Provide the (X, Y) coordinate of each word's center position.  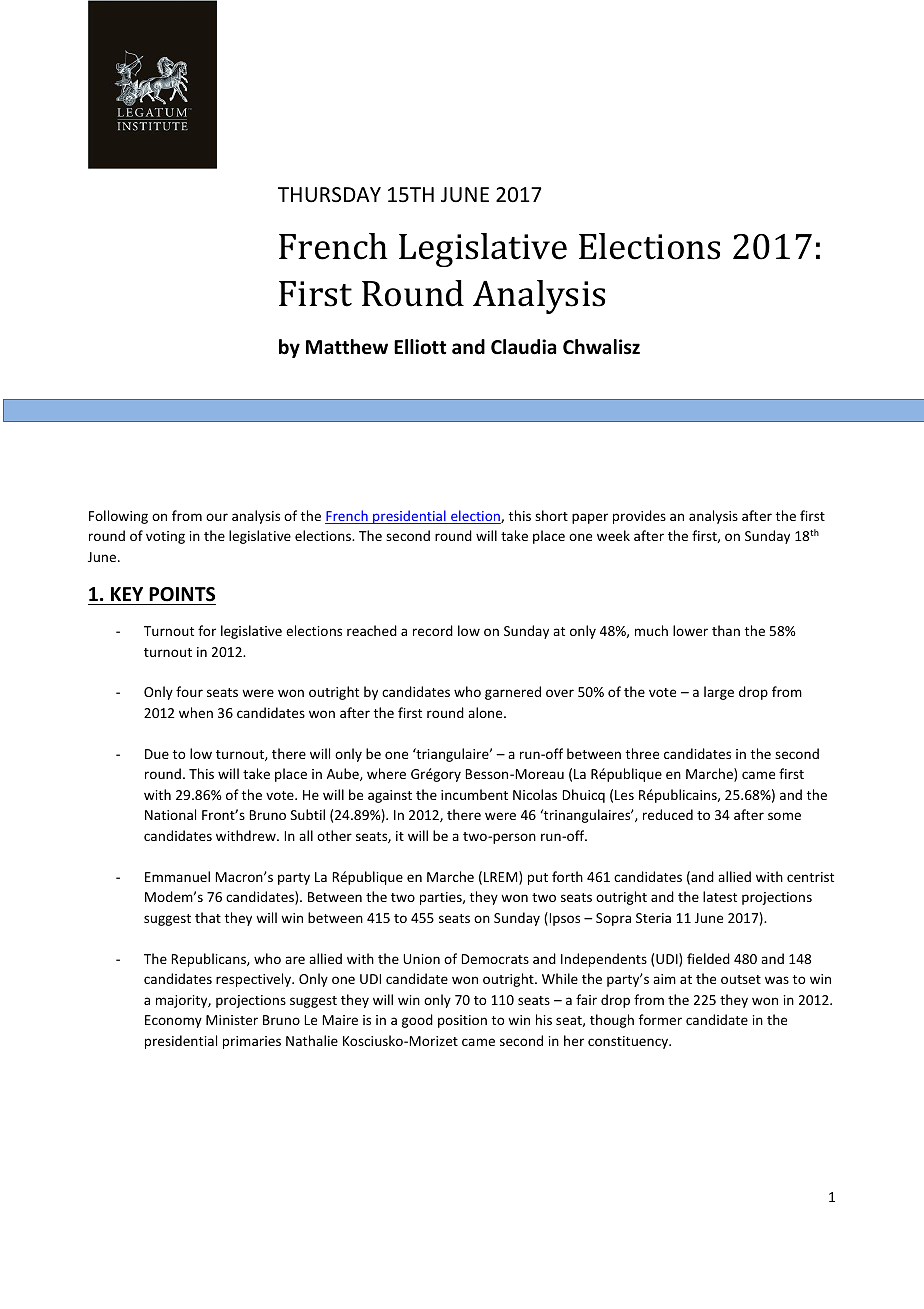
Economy (173, 1021)
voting (165, 537)
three (642, 753)
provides (639, 517)
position (462, 1021)
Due (157, 754)
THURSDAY (329, 195)
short (551, 515)
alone (486, 712)
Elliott (420, 347)
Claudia (523, 347)
